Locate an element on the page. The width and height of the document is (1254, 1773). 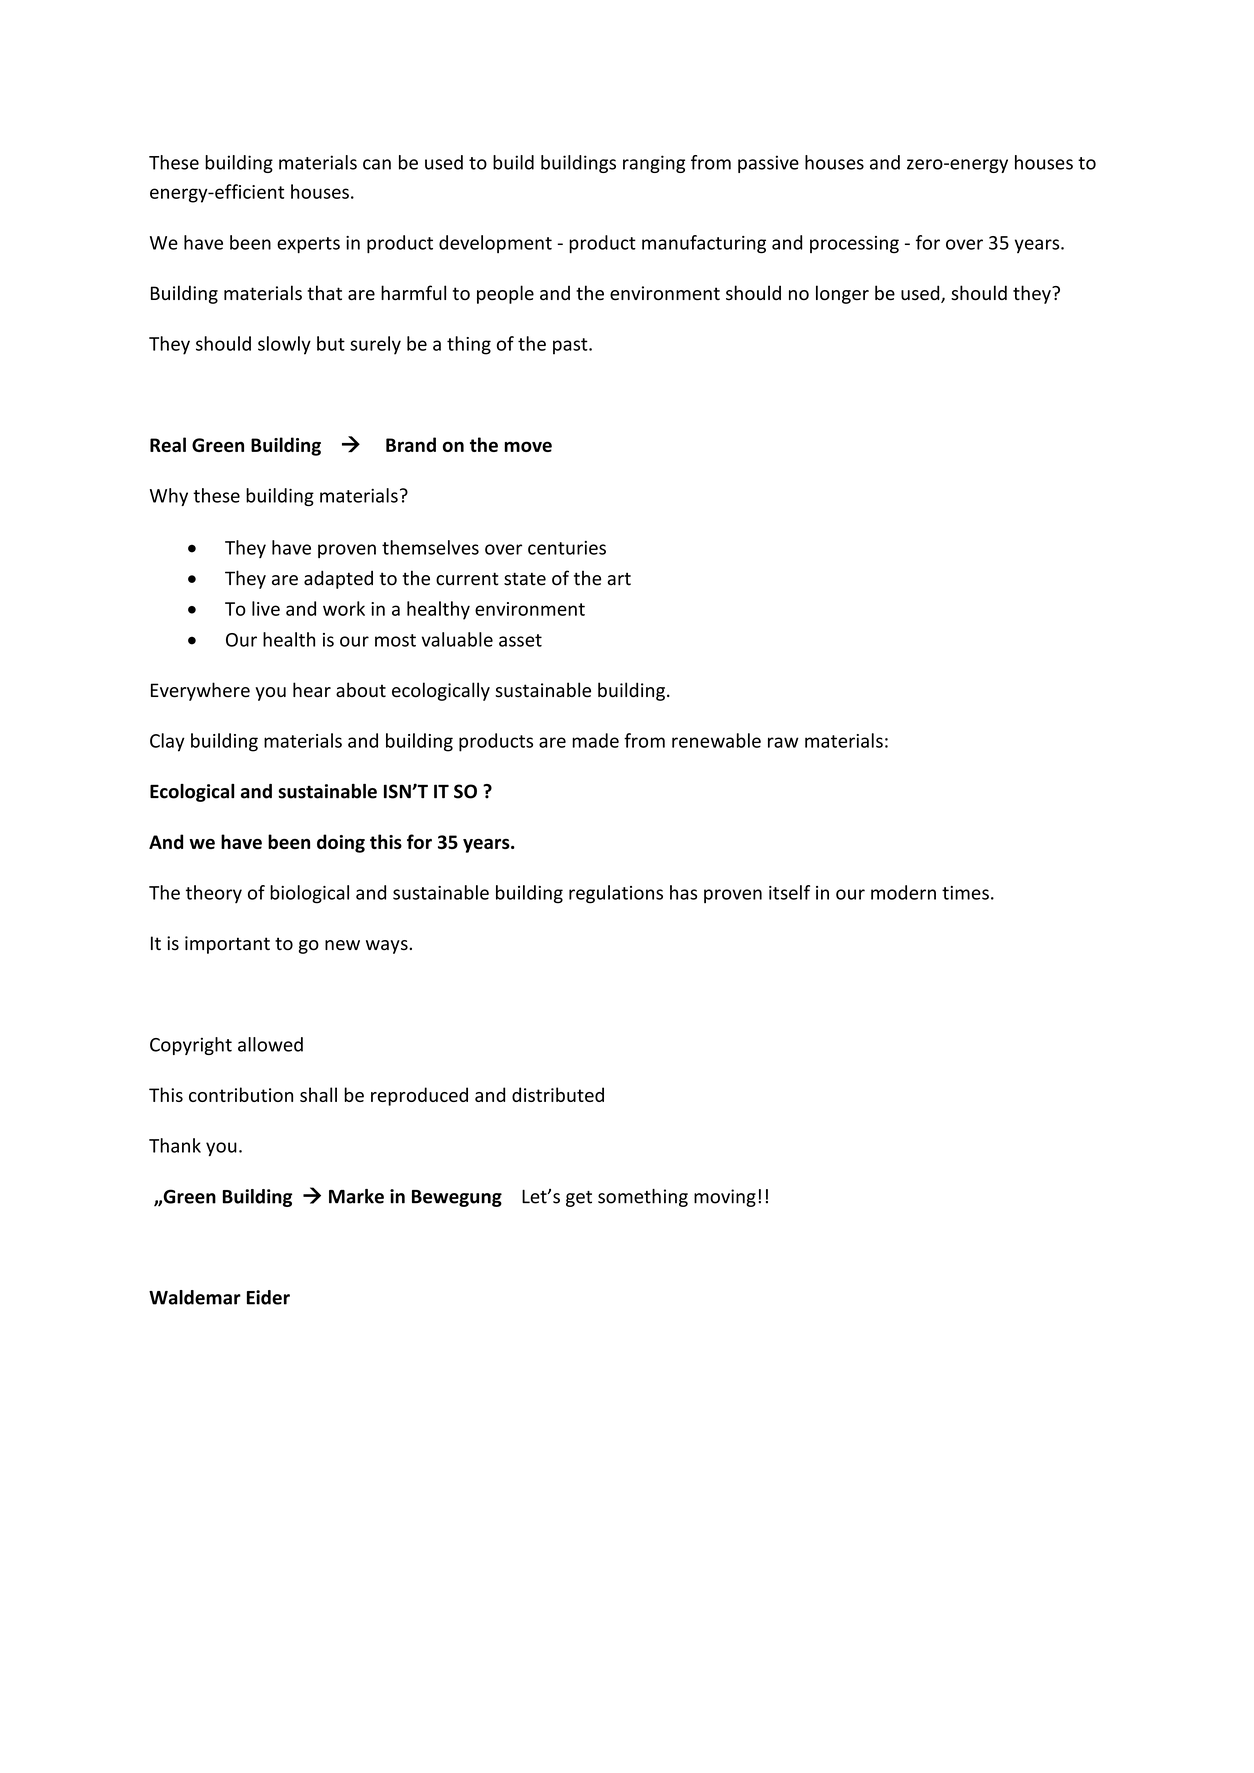
Eider is located at coordinates (268, 1297).
